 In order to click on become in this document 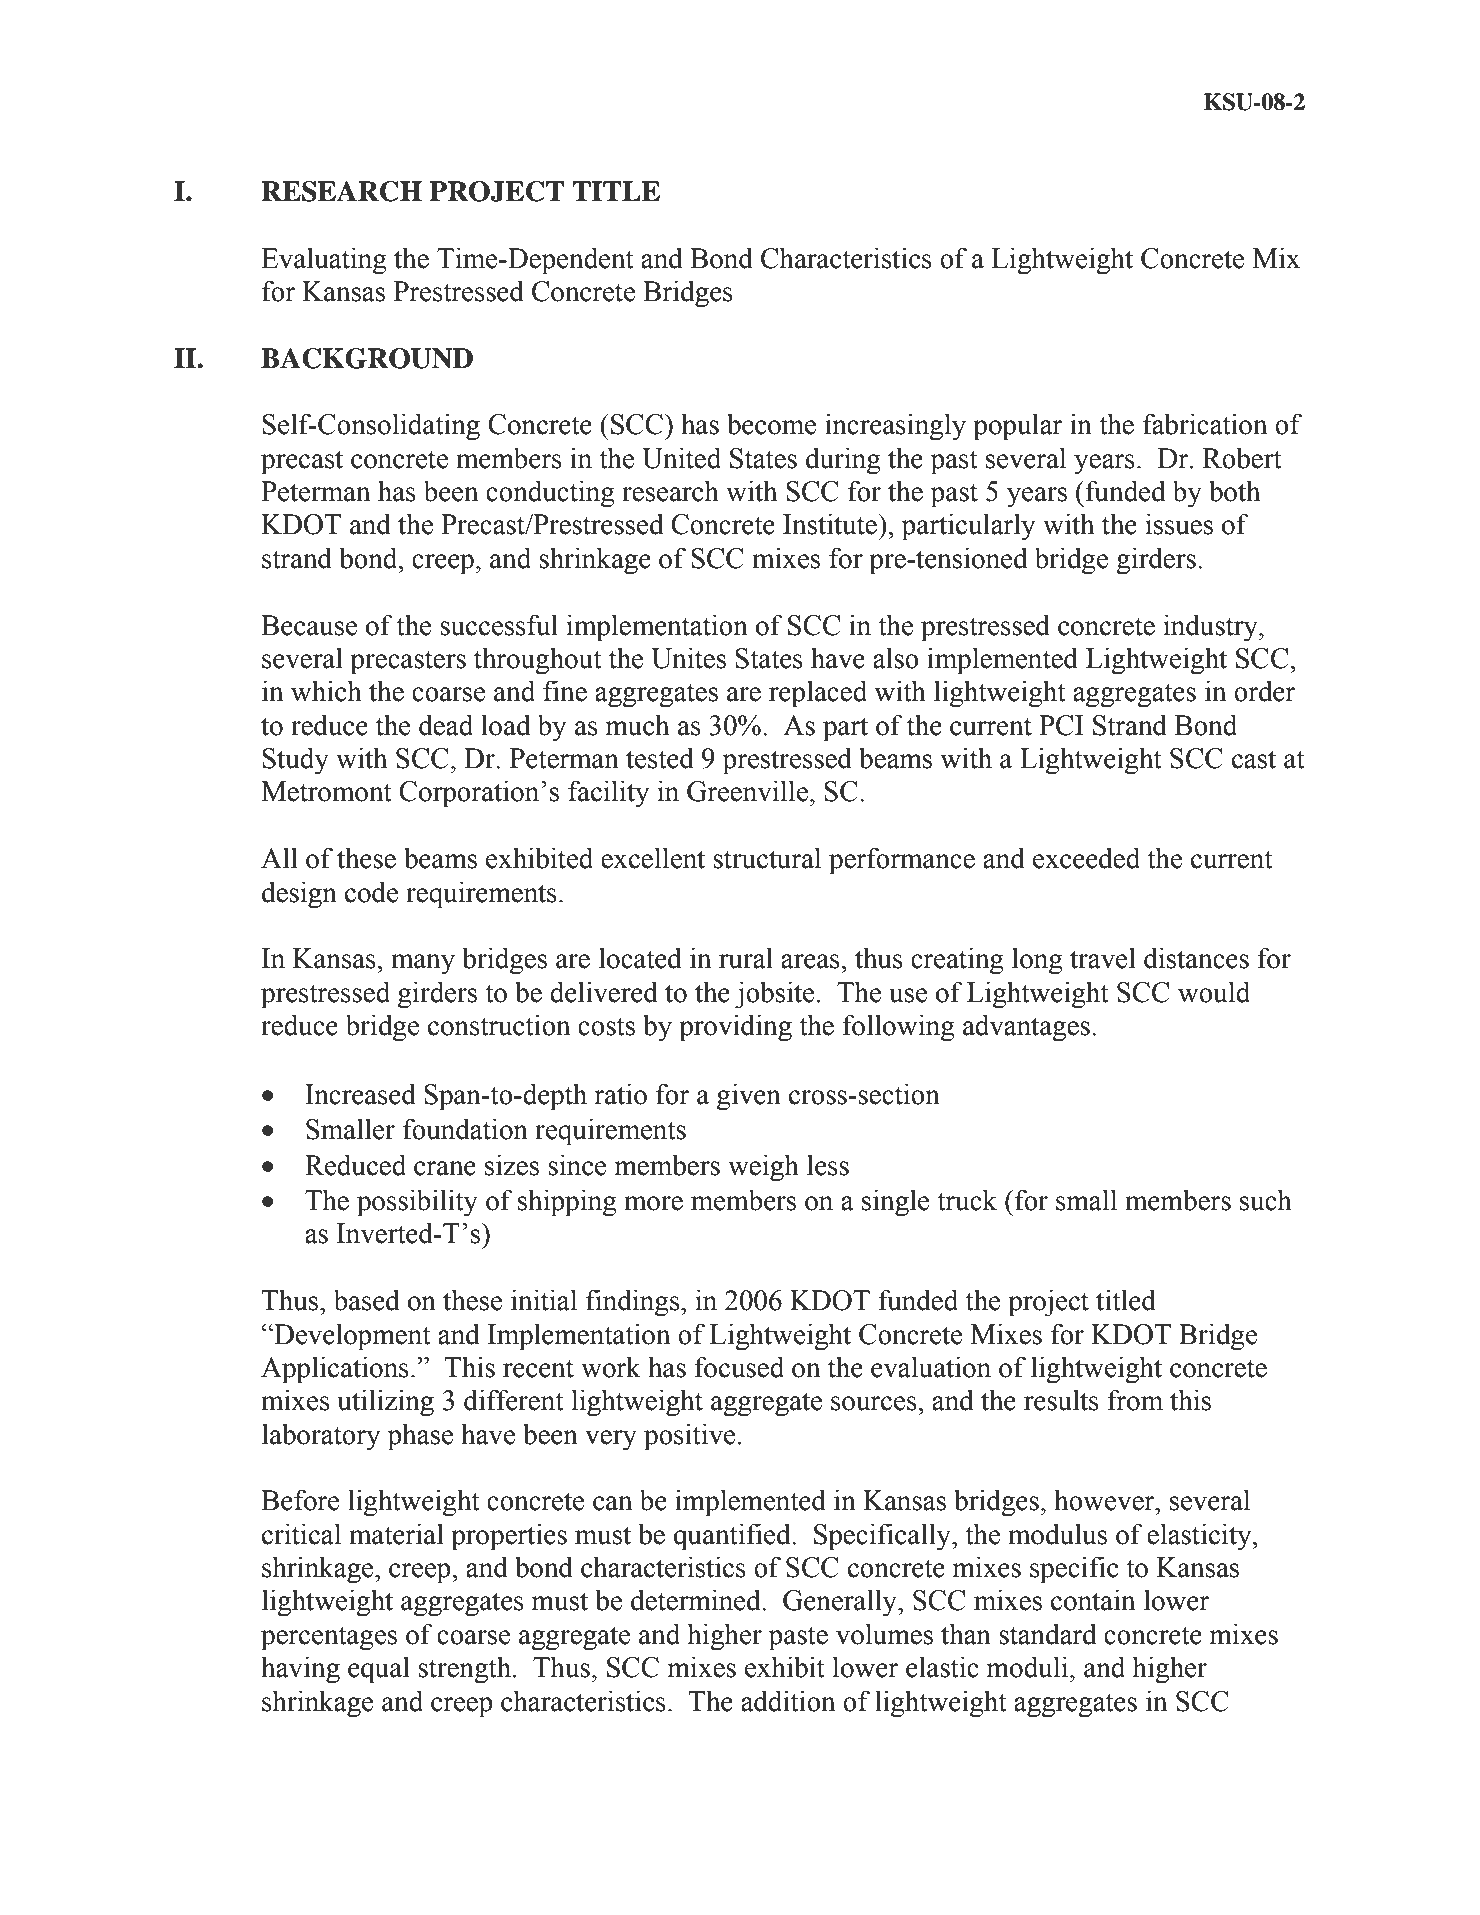, I will do `click(771, 424)`.
